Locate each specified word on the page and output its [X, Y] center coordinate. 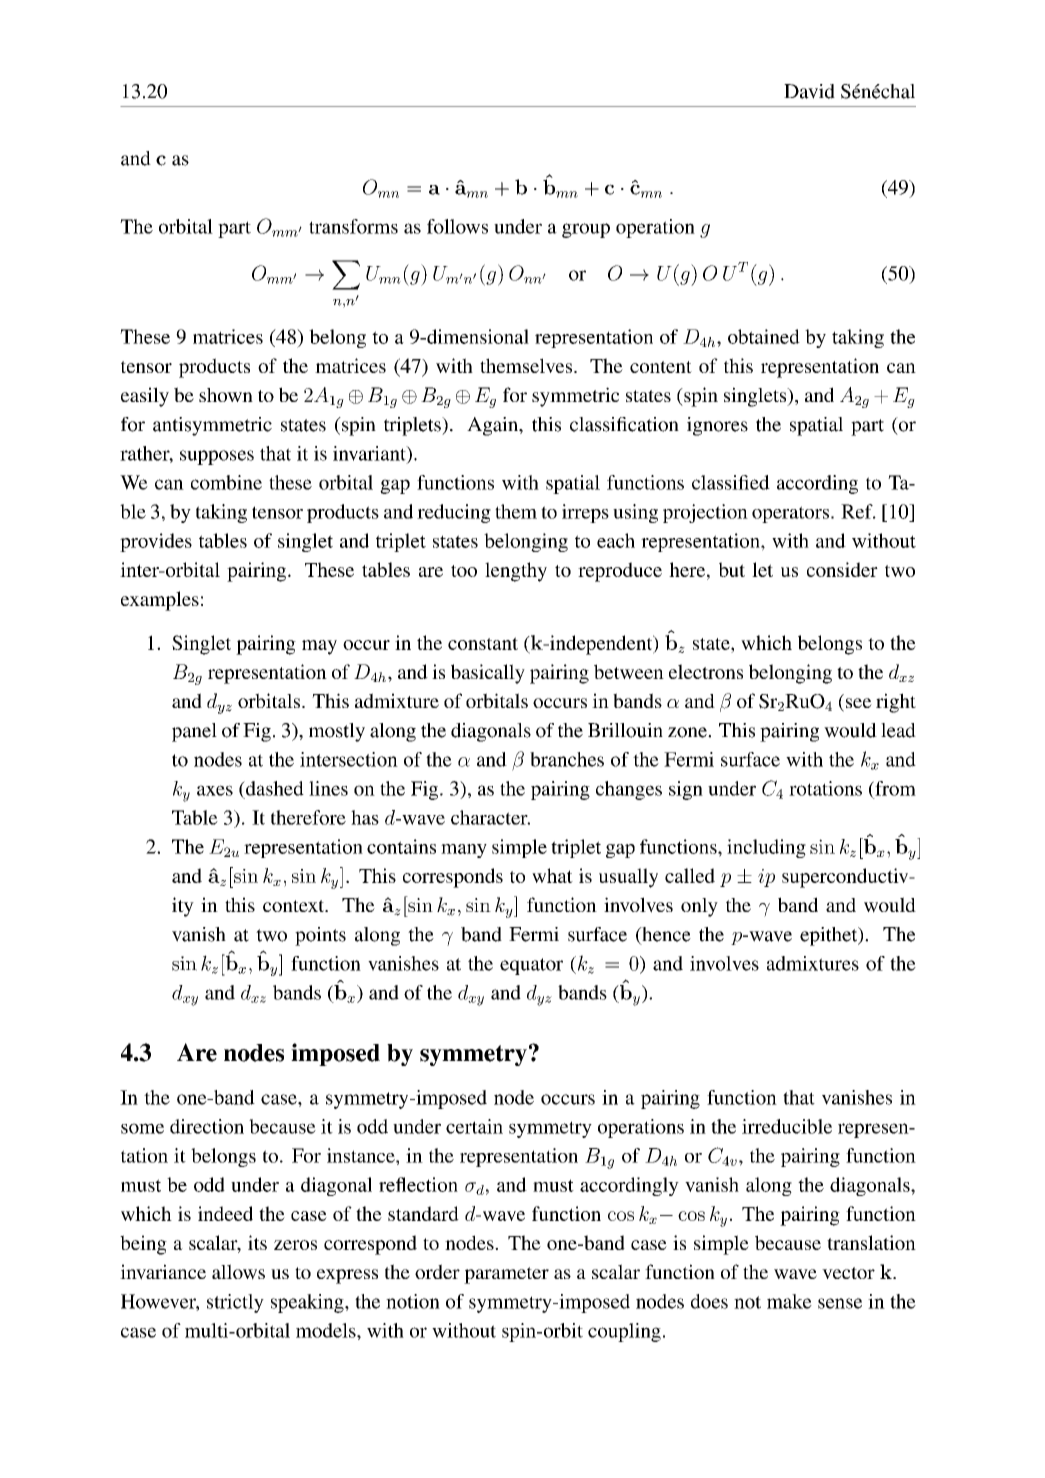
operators [790, 514]
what [552, 875]
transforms [353, 226]
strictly [235, 1303]
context [295, 906]
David [809, 91]
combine [226, 482]
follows [457, 226]
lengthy [516, 572]
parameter [506, 1275]
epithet [830, 936]
